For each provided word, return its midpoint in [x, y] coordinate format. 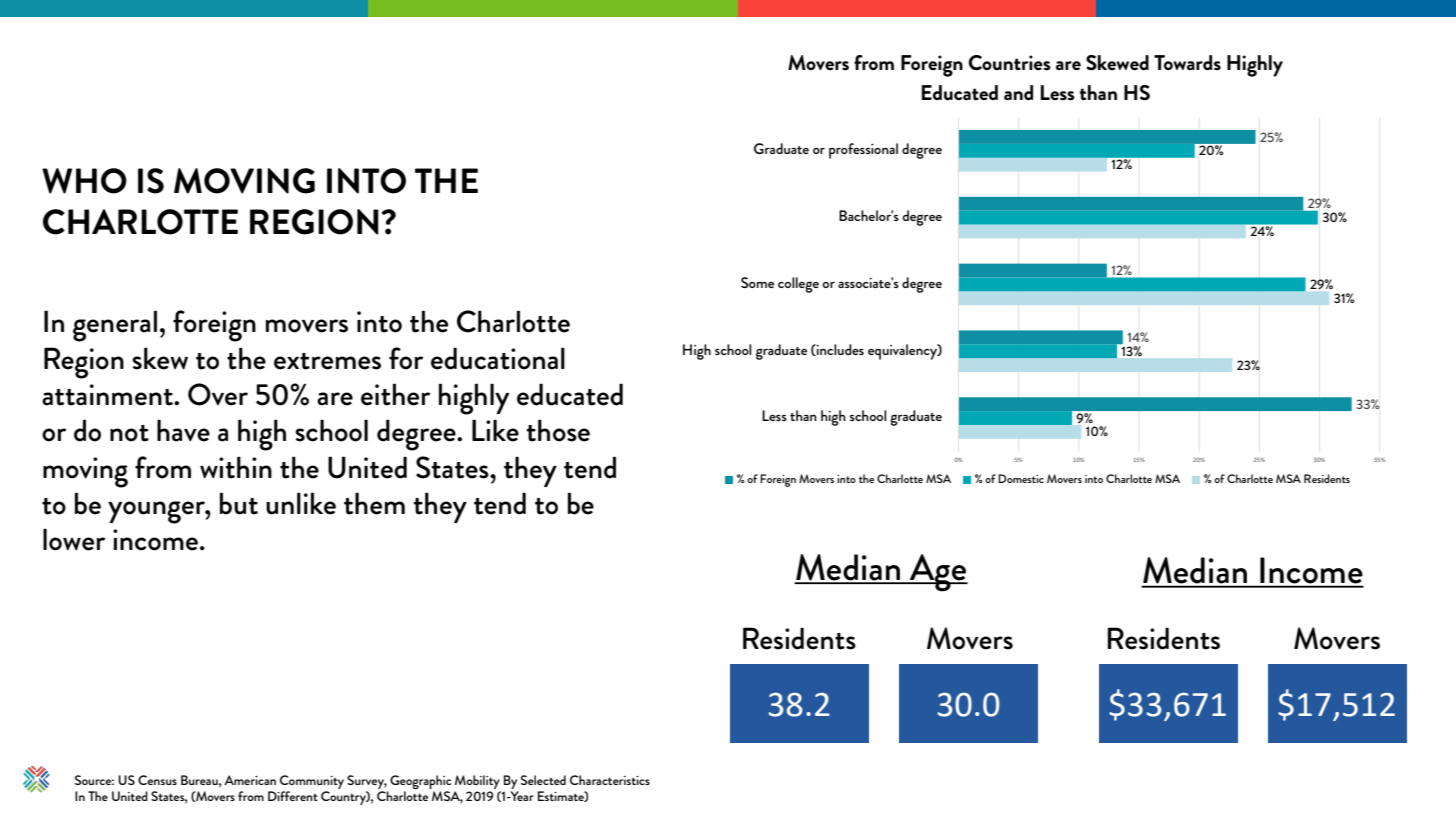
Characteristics [610, 780]
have [183, 430]
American [250, 780]
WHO [84, 181]
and [1018, 92]
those [558, 430]
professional [863, 151]
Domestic [1021, 478]
